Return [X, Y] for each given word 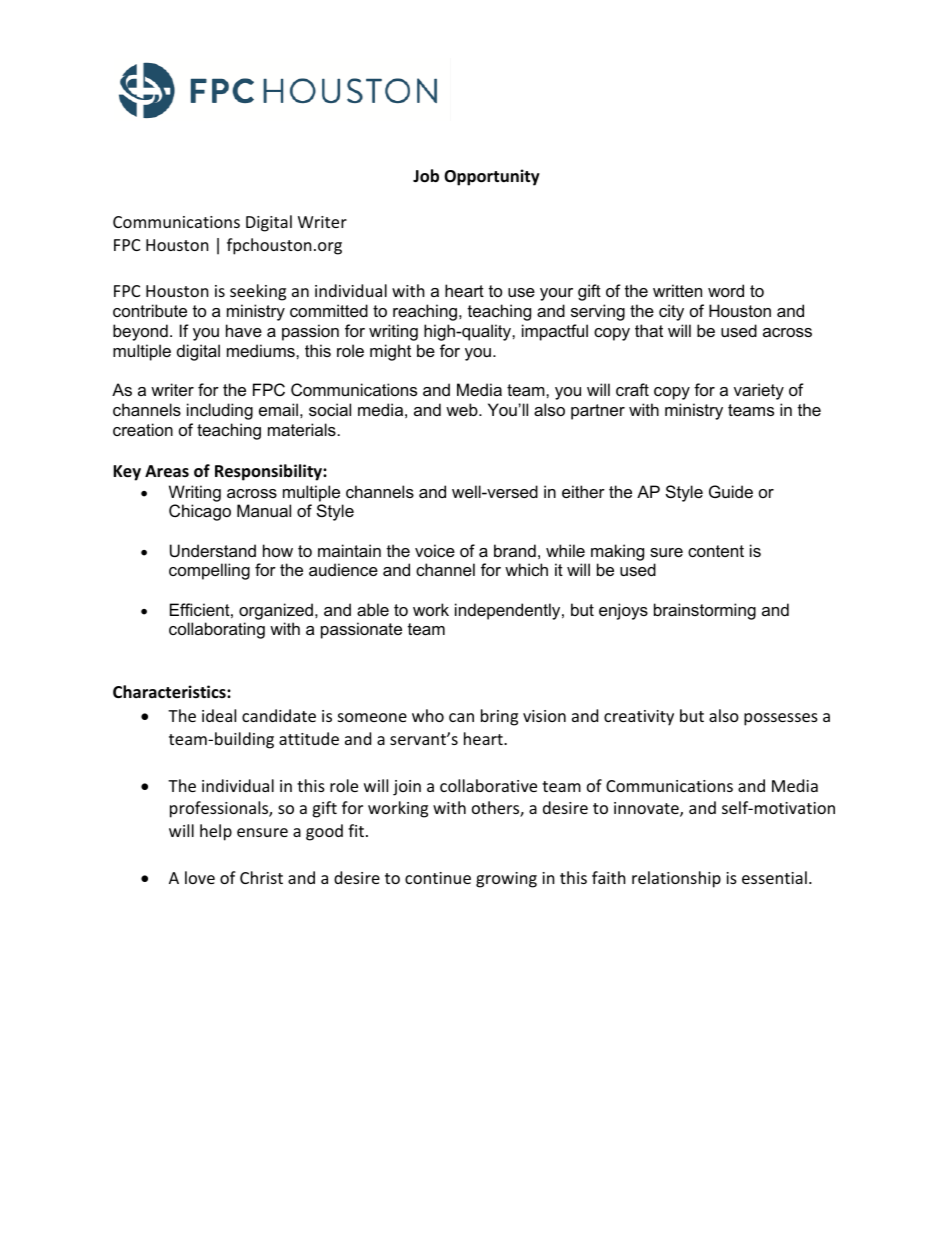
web [463, 409]
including [220, 411]
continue [438, 878]
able [373, 609]
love [200, 877]
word [726, 290]
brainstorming [705, 611]
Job [426, 176]
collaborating [217, 630]
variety [759, 391]
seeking [258, 292]
